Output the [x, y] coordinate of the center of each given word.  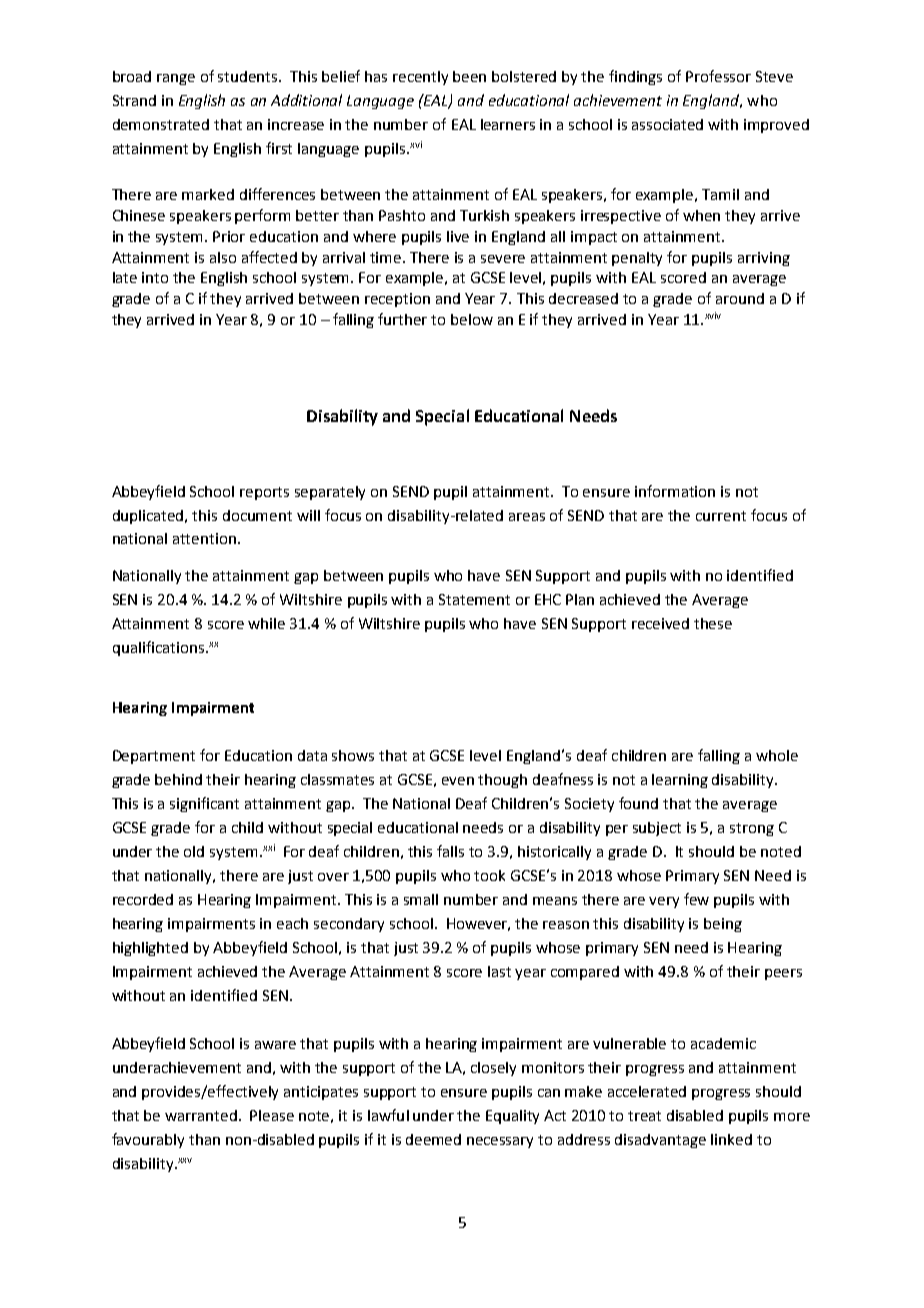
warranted [201, 1115]
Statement [474, 599]
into [155, 277]
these [713, 623]
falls [450, 851]
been [469, 76]
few [696, 899]
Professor [718, 76]
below [472, 319]
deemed [433, 1139]
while [266, 623]
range [176, 79]
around [740, 298]
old [194, 851]
